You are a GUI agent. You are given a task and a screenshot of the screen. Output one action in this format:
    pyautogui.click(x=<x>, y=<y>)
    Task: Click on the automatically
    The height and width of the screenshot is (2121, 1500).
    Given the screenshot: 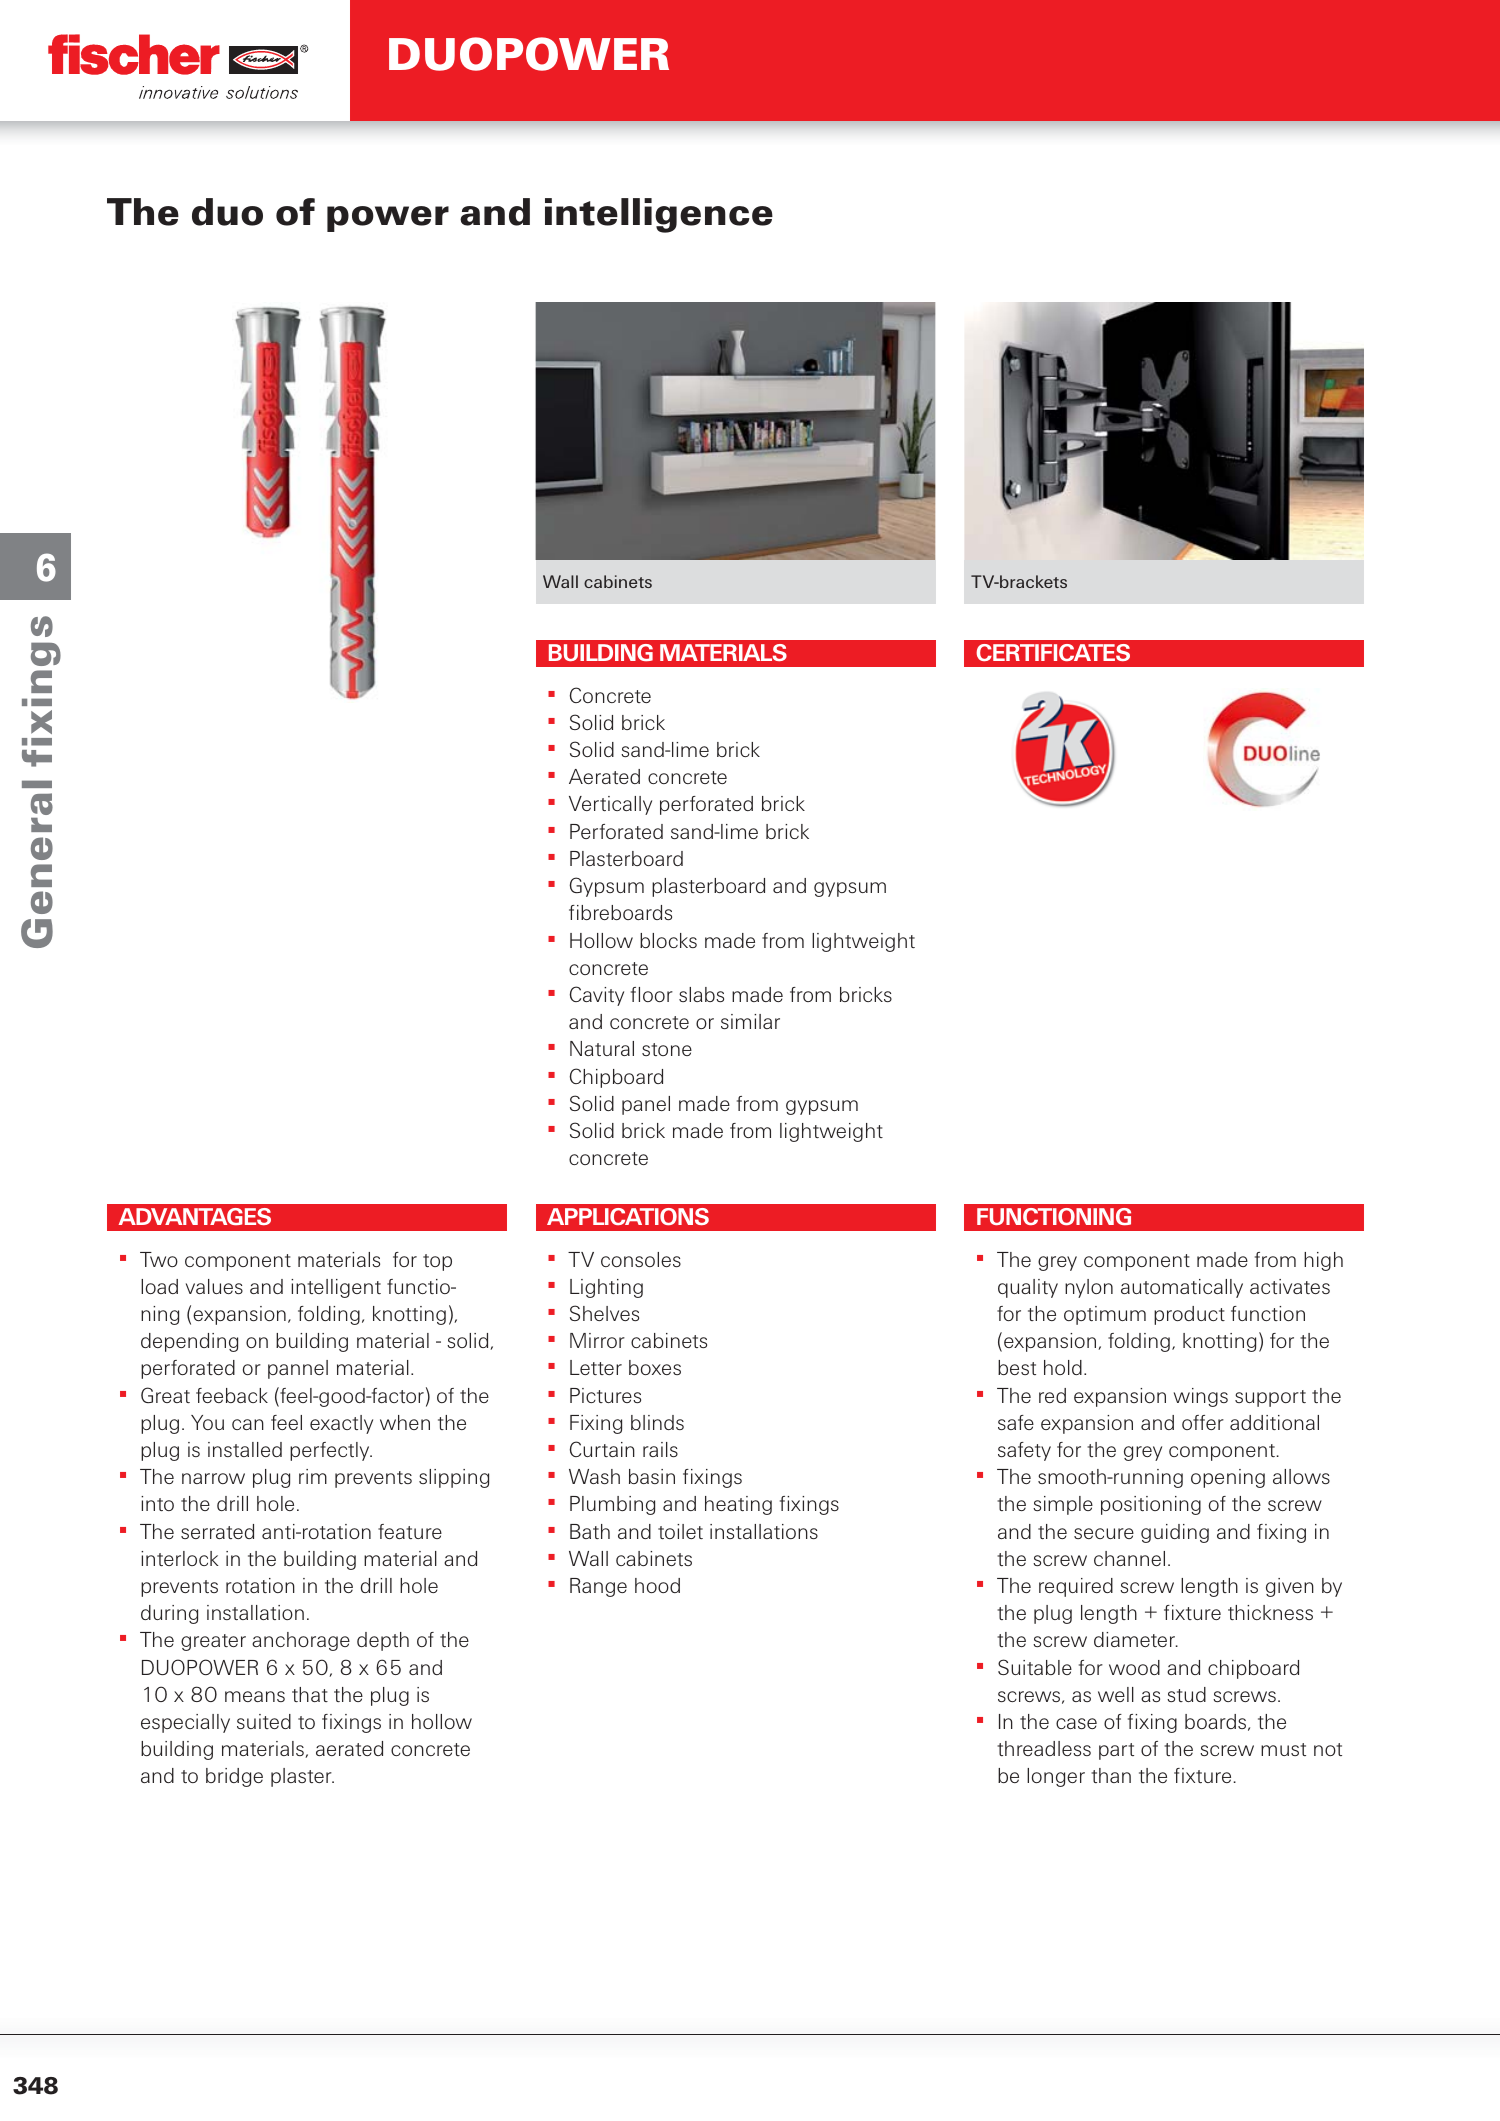 What is the action you would take?
    pyautogui.click(x=1182, y=1288)
